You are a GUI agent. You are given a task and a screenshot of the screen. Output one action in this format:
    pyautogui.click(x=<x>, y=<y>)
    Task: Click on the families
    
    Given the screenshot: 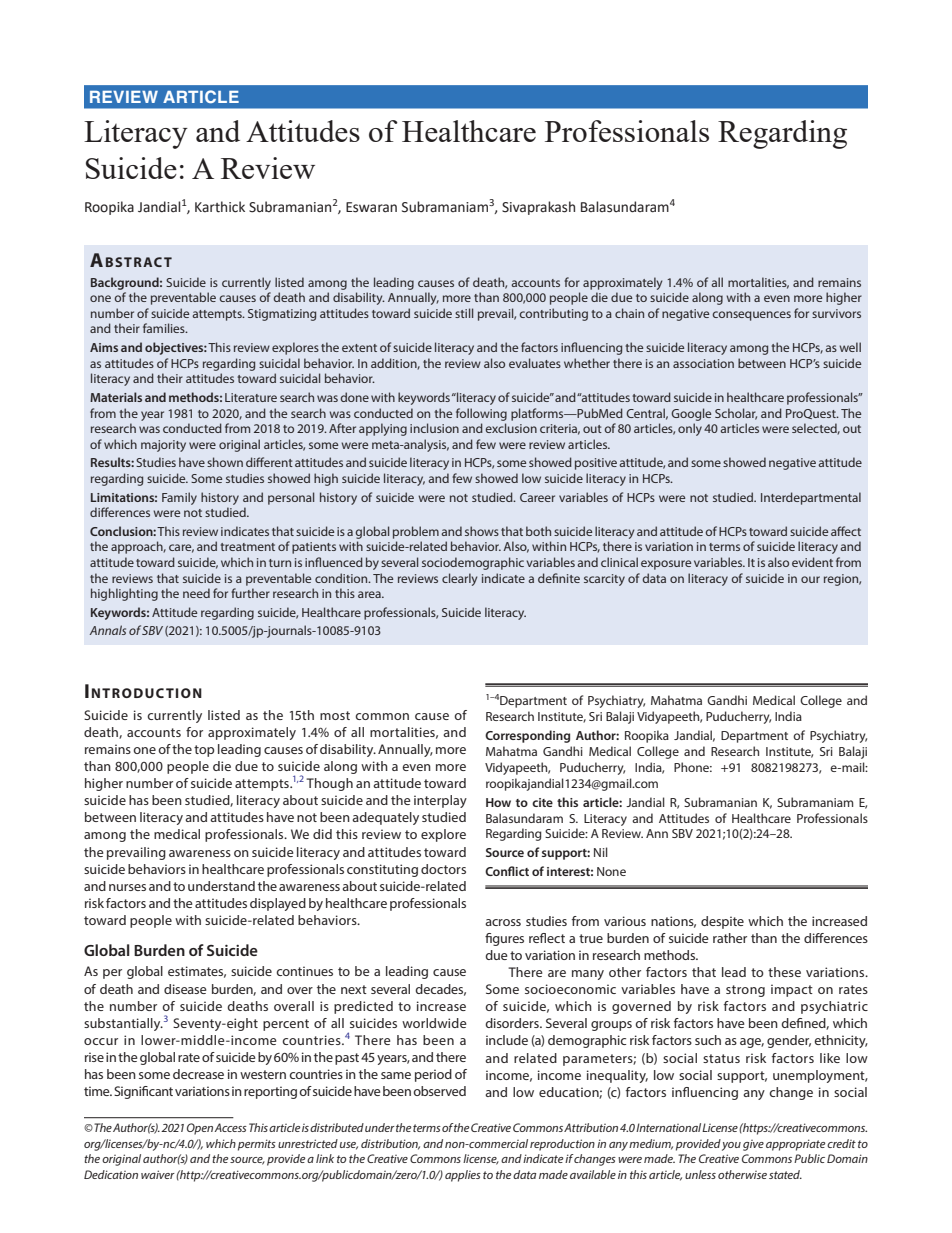 What is the action you would take?
    pyautogui.click(x=165, y=328)
